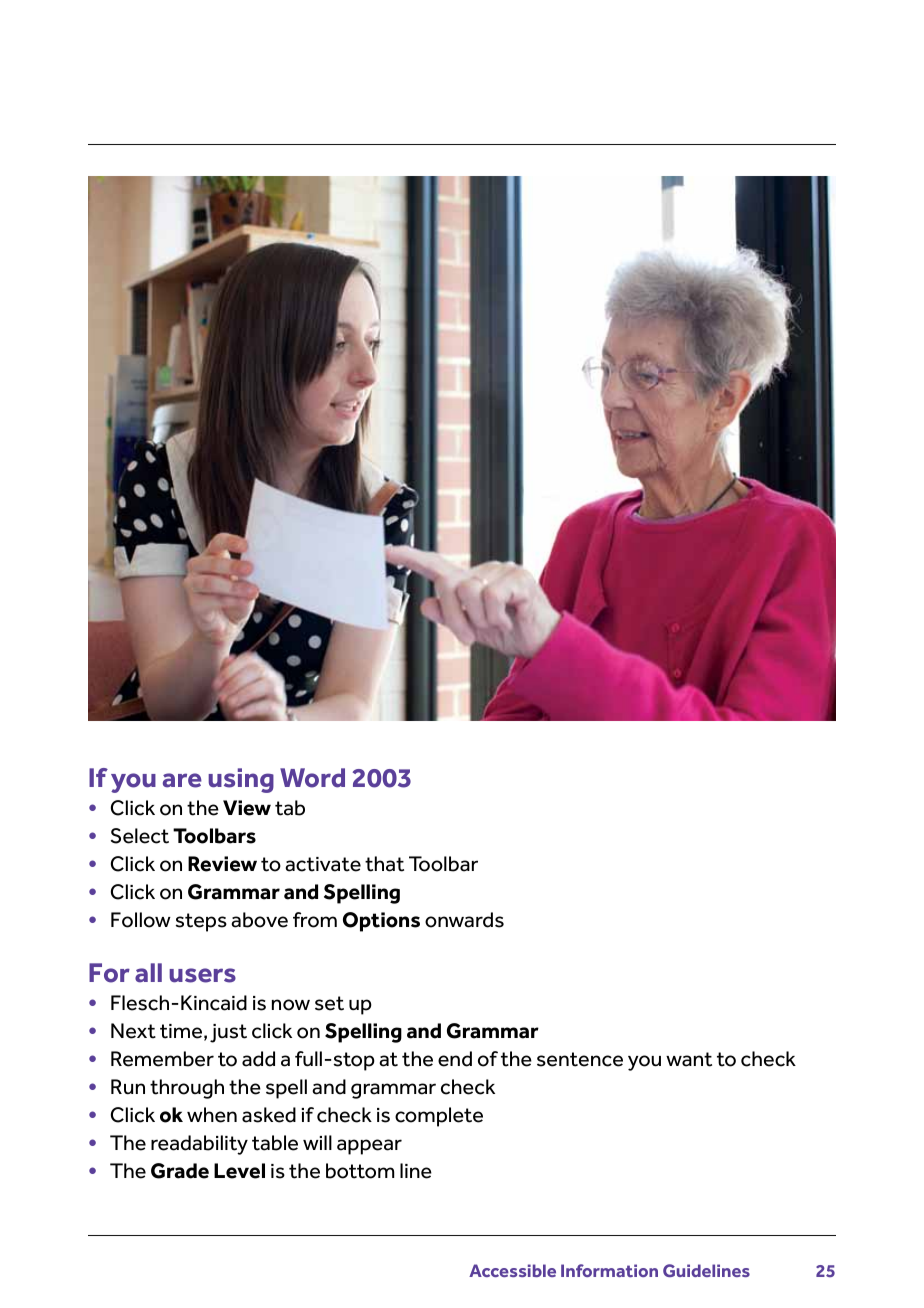 The width and height of the screenshot is (924, 1308). Describe the element at coordinates (439, 1117) in the screenshot. I see `complete` at that location.
